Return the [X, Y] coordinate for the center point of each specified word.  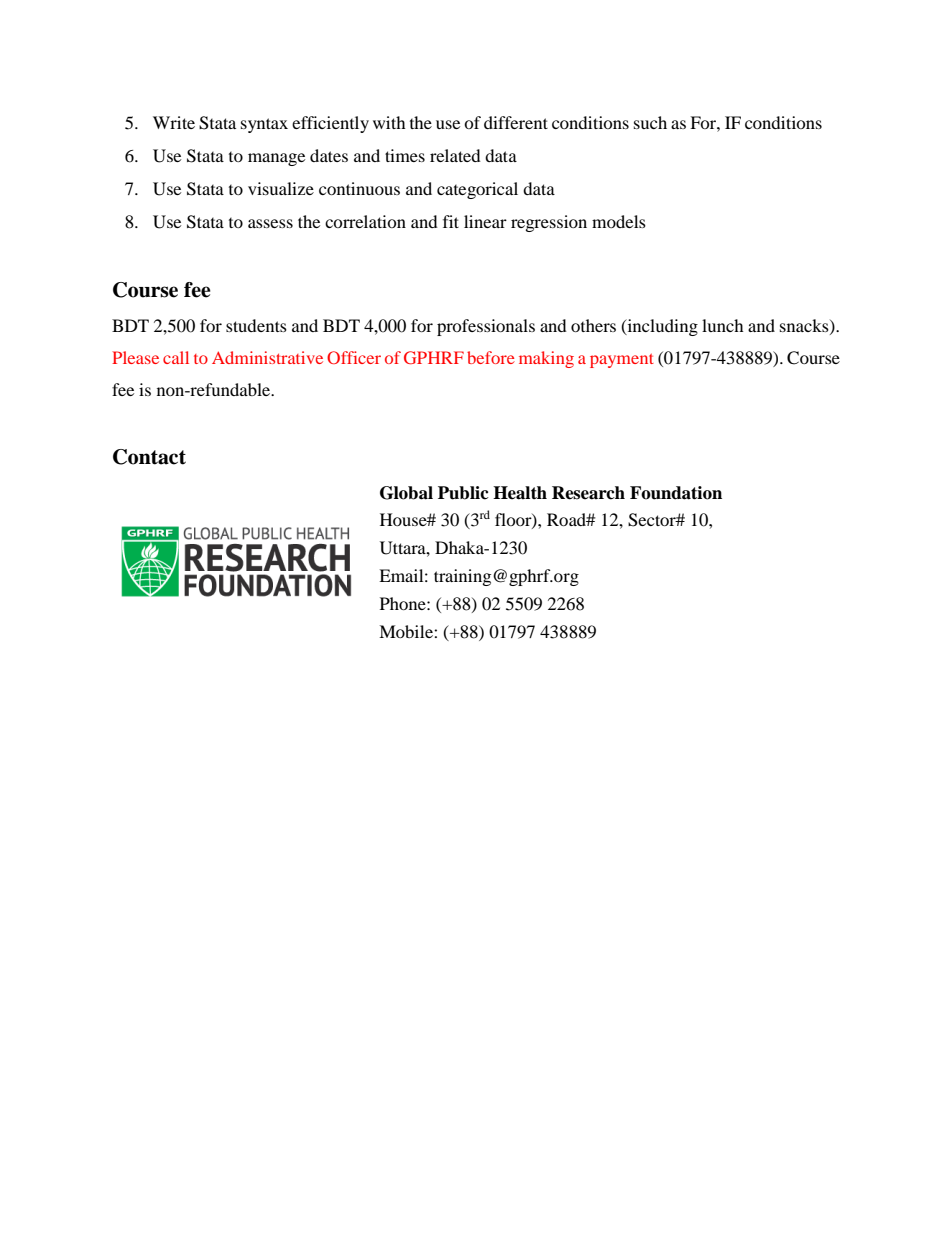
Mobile [407, 631]
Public [463, 493]
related [455, 155]
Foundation [676, 493]
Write [174, 122]
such [650, 122]
